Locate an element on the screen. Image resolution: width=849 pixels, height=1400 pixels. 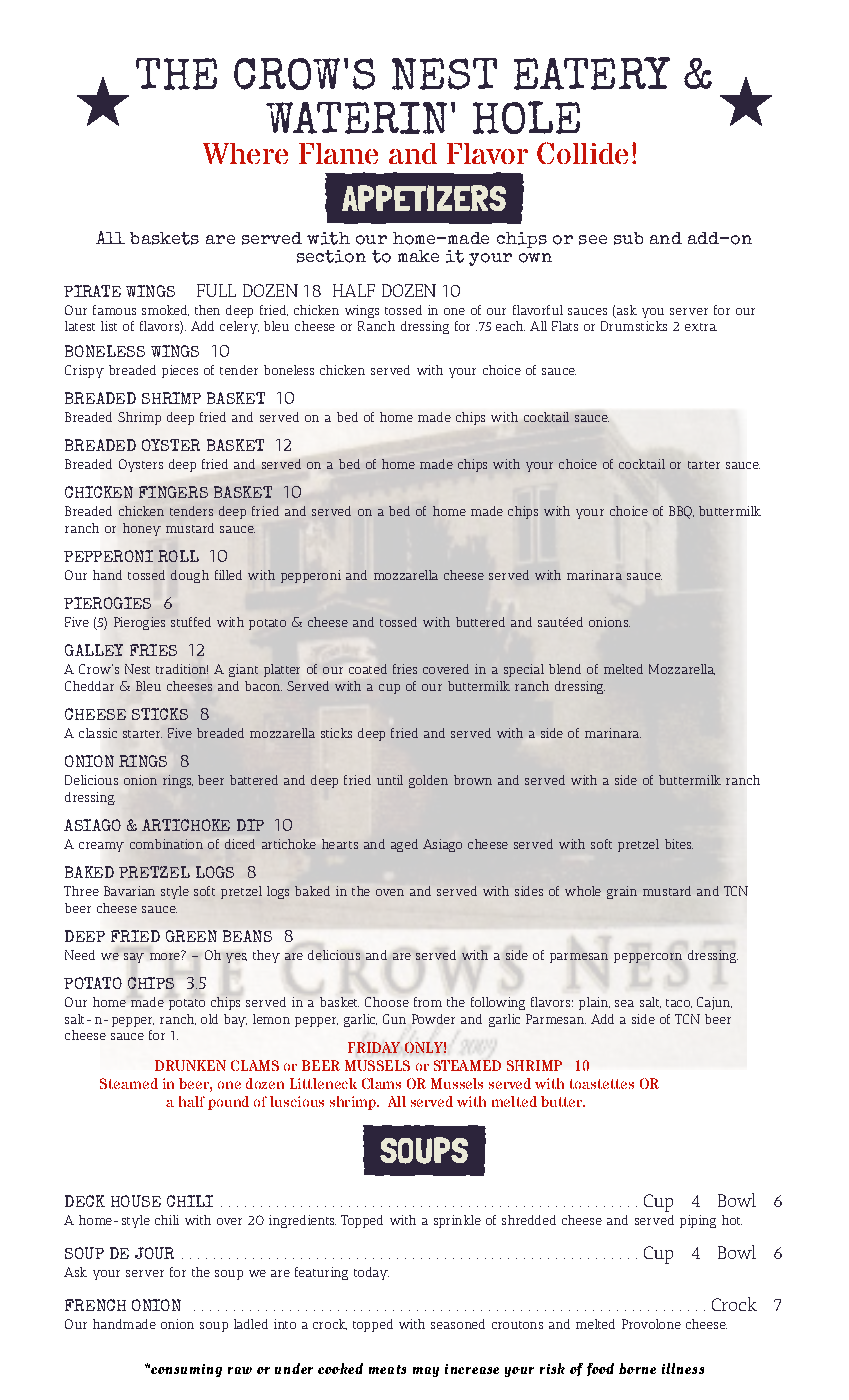
stuffed is located at coordinates (191, 622).
